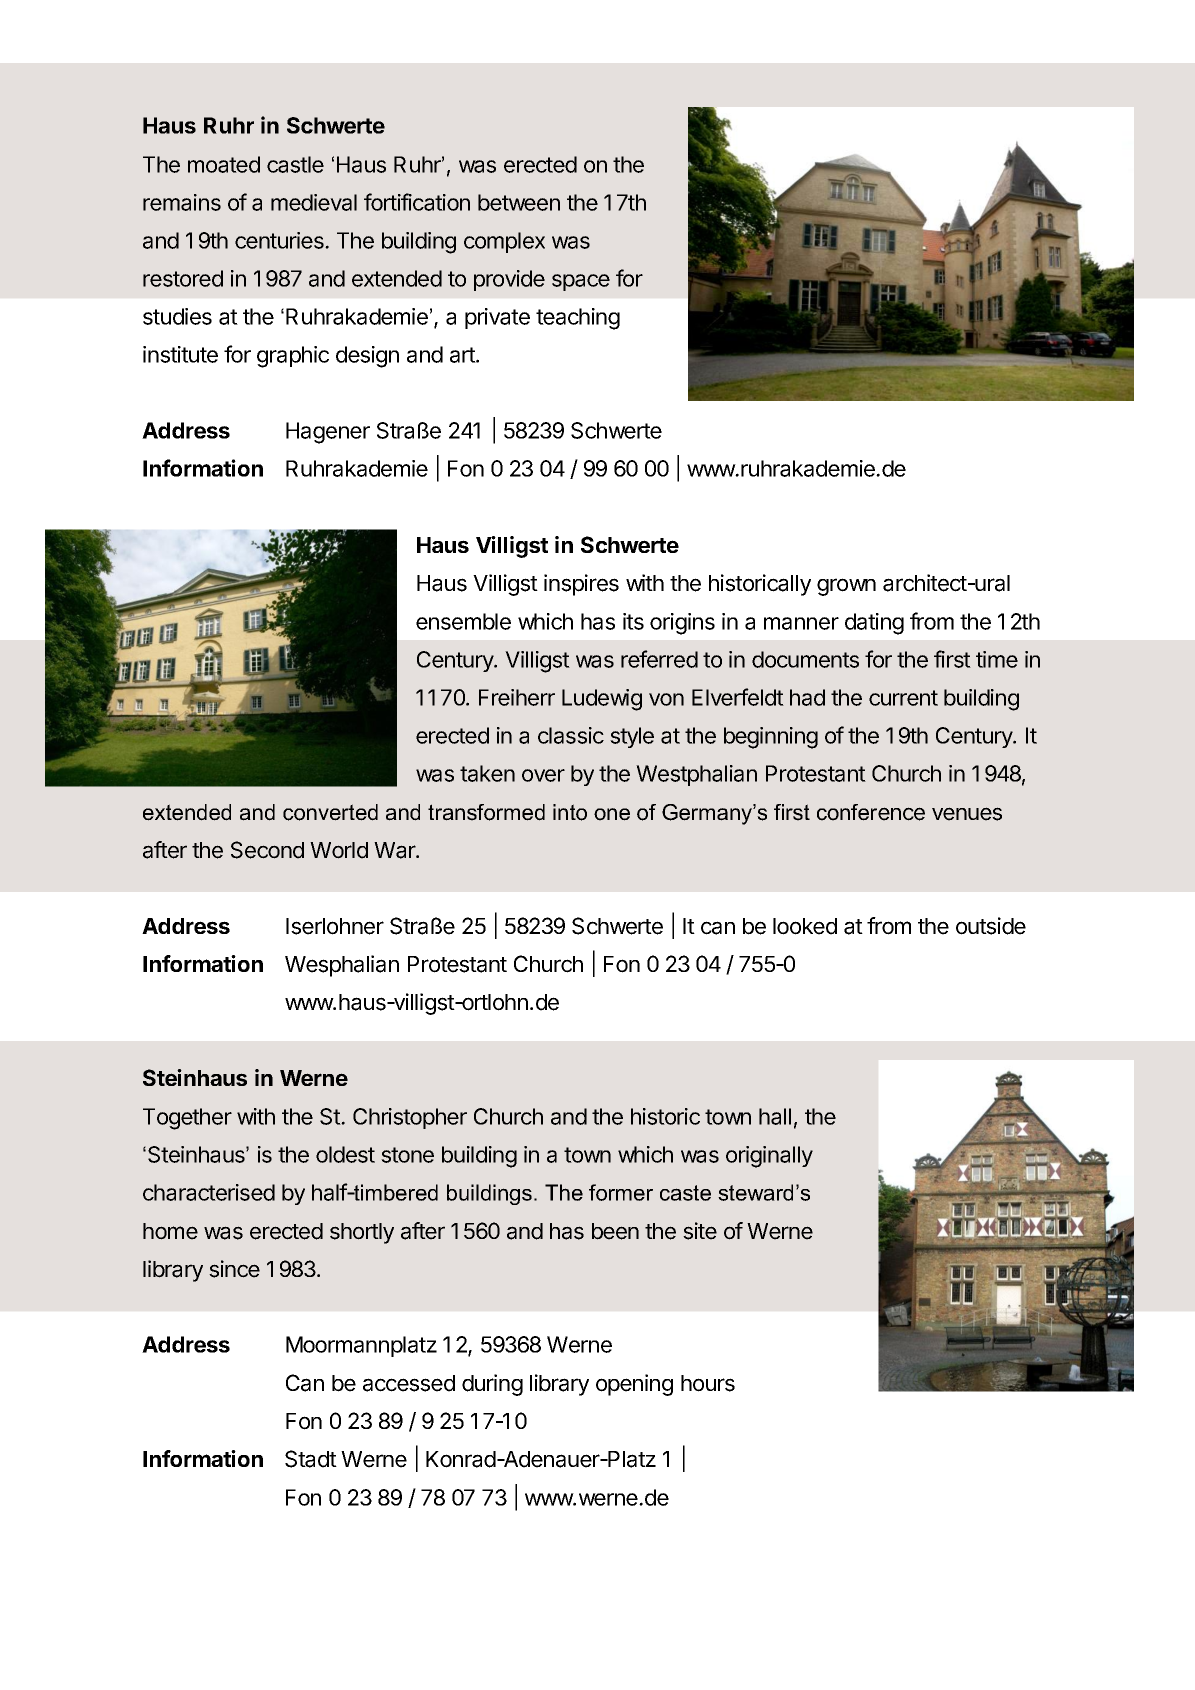 This screenshot has height=1690, width=1195. I want to click on space, so click(581, 282).
